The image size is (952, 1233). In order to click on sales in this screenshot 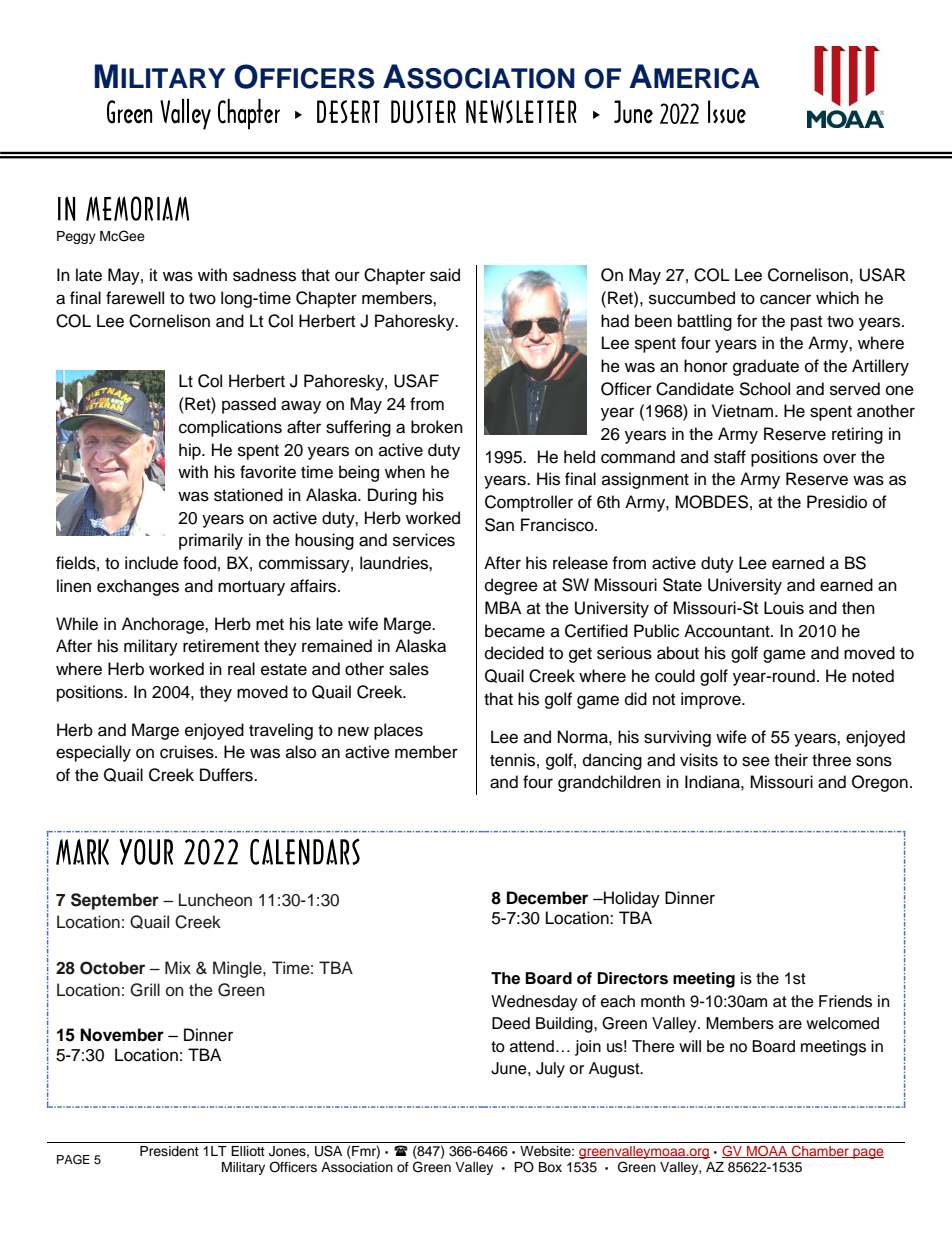, I will do `click(409, 669)`.
